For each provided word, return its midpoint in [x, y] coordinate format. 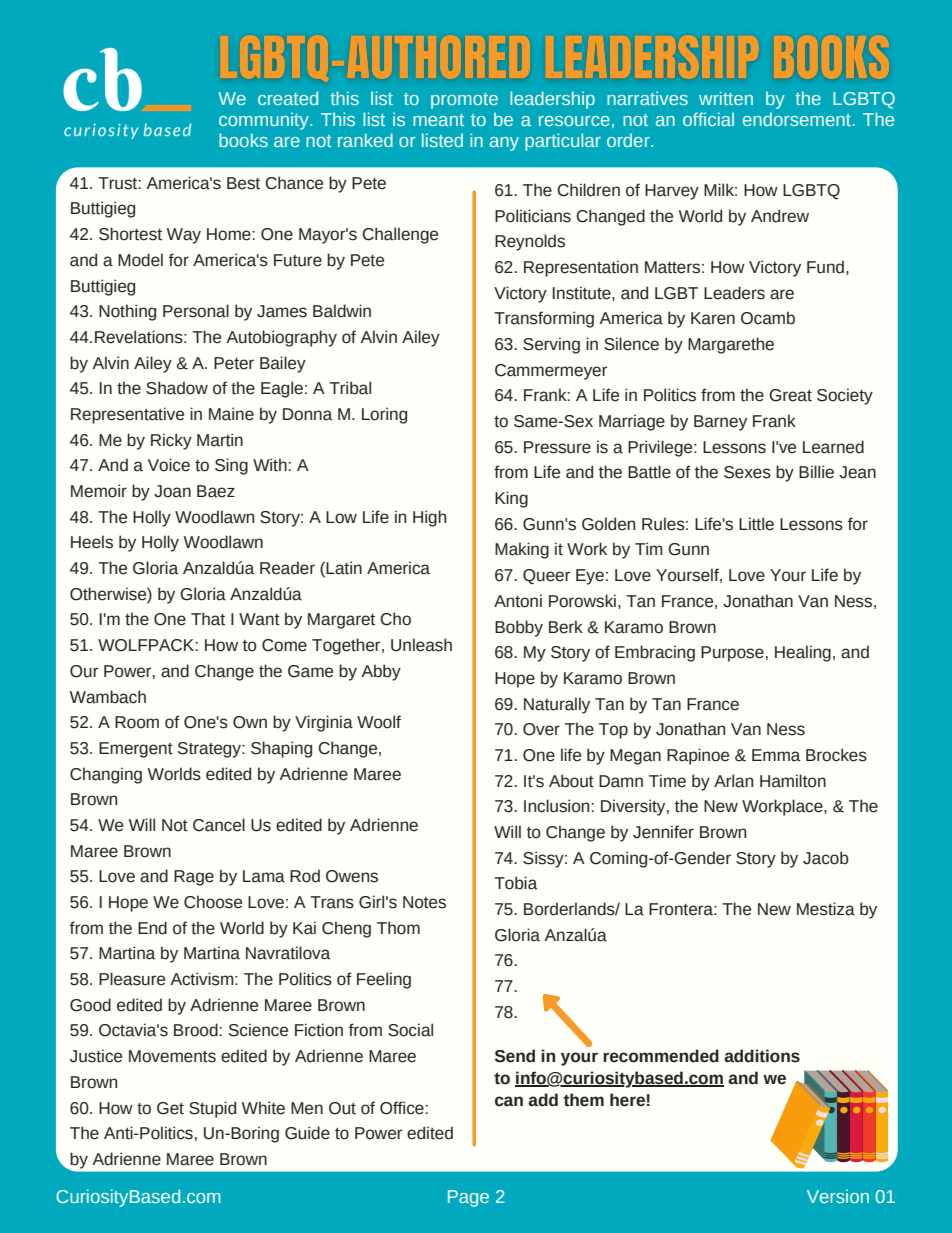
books [243, 140]
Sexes [747, 472]
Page [468, 1198]
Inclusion [558, 806]
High [429, 518]
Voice [169, 465]
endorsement [797, 119]
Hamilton [793, 781]
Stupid [212, 1109]
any [504, 144]
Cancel [219, 825]
